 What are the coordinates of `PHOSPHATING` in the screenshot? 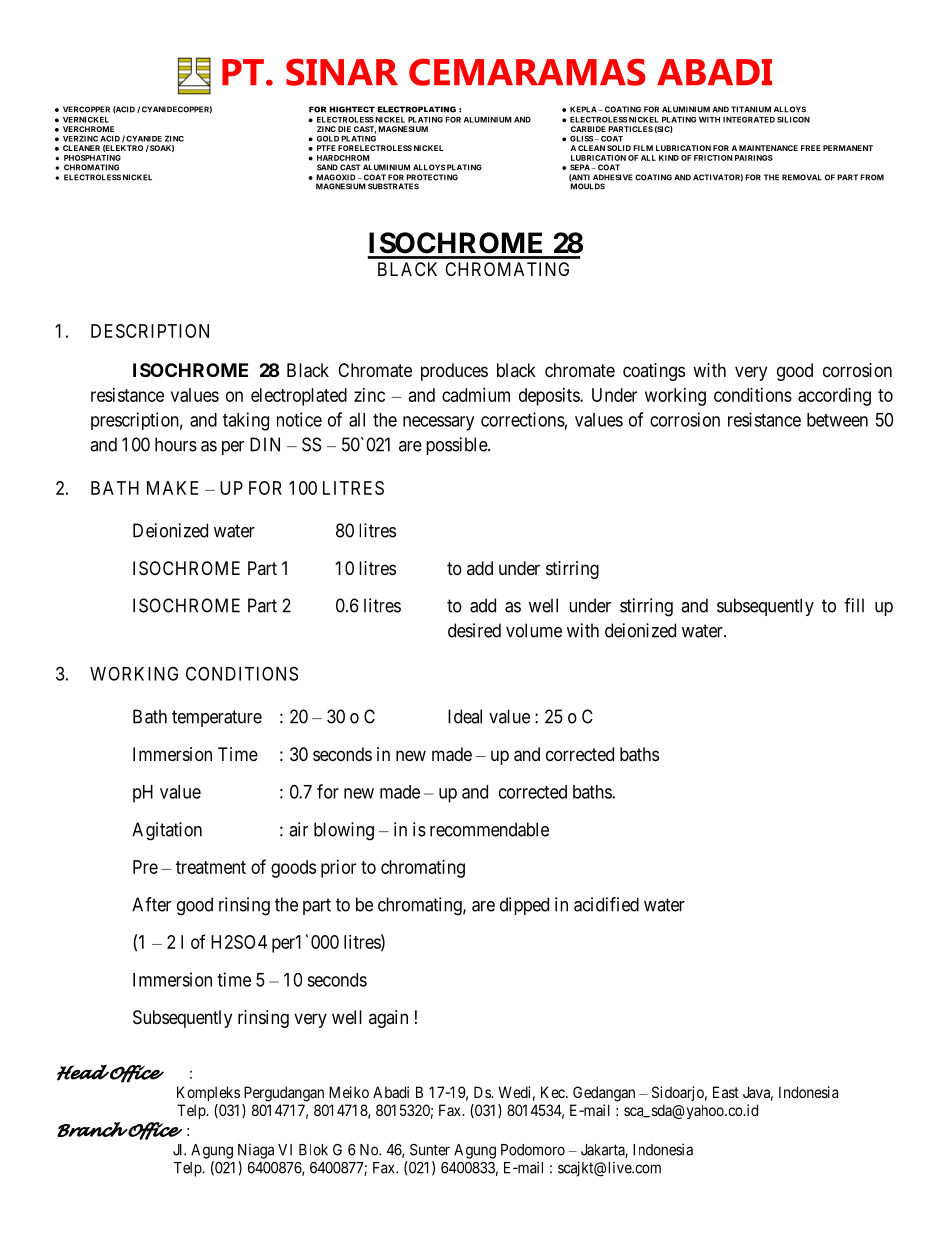 It's located at (92, 158).
